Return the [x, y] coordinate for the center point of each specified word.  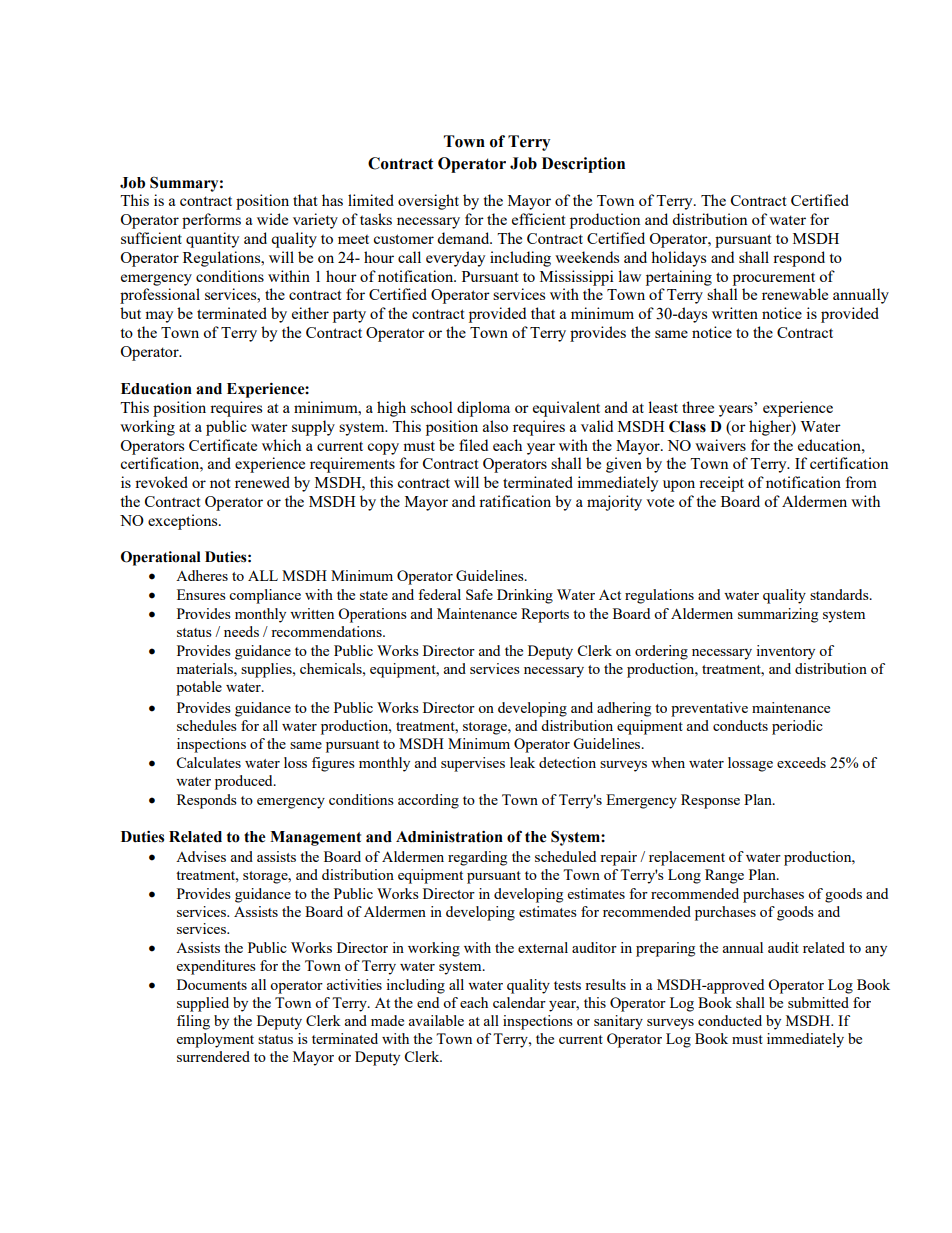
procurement [774, 279]
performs [211, 221]
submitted [818, 1002]
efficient [538, 219]
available [436, 1020]
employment [215, 1040]
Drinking [525, 596]
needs [241, 631]
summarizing [778, 615]
